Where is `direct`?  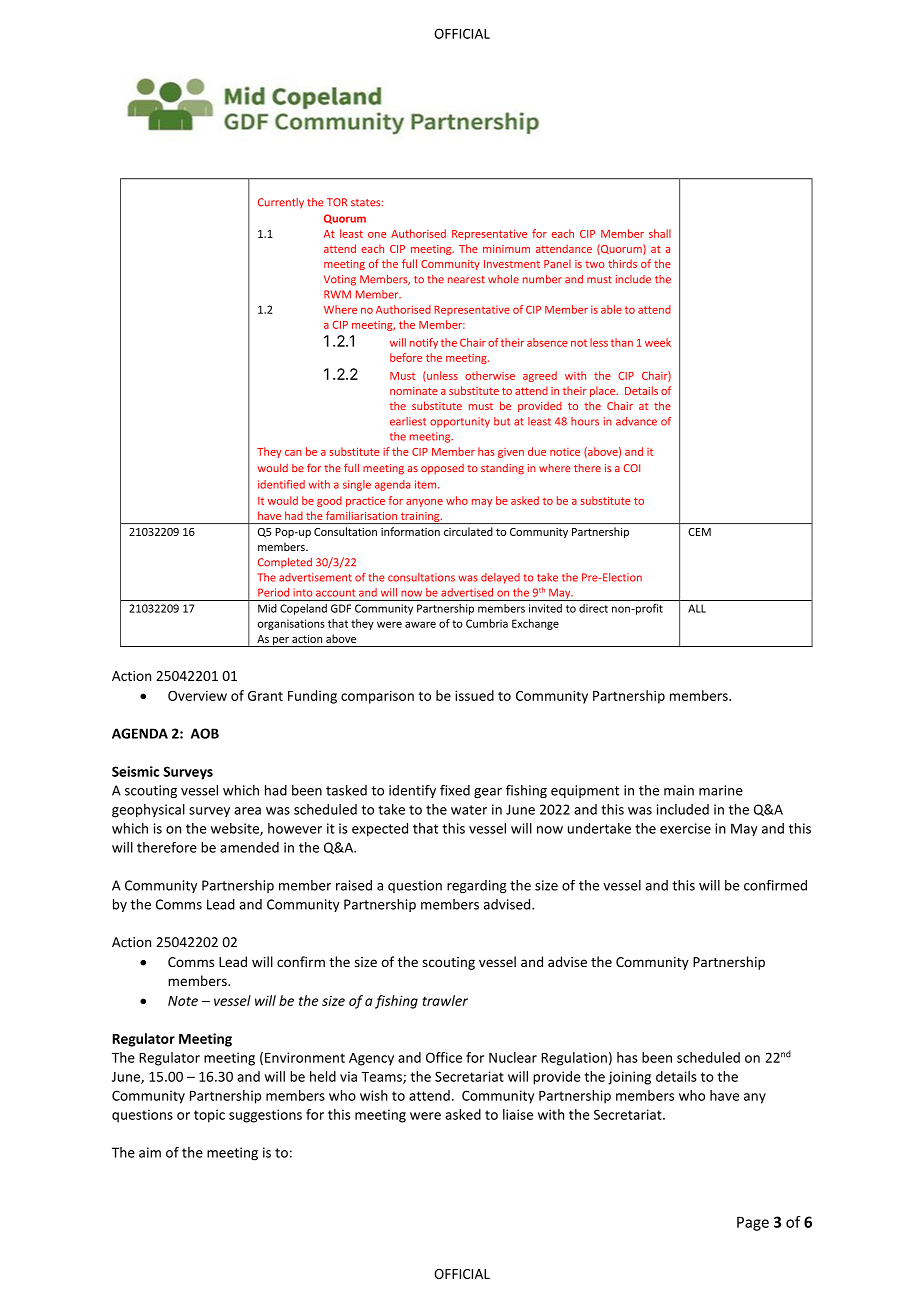 direct is located at coordinates (593, 608).
